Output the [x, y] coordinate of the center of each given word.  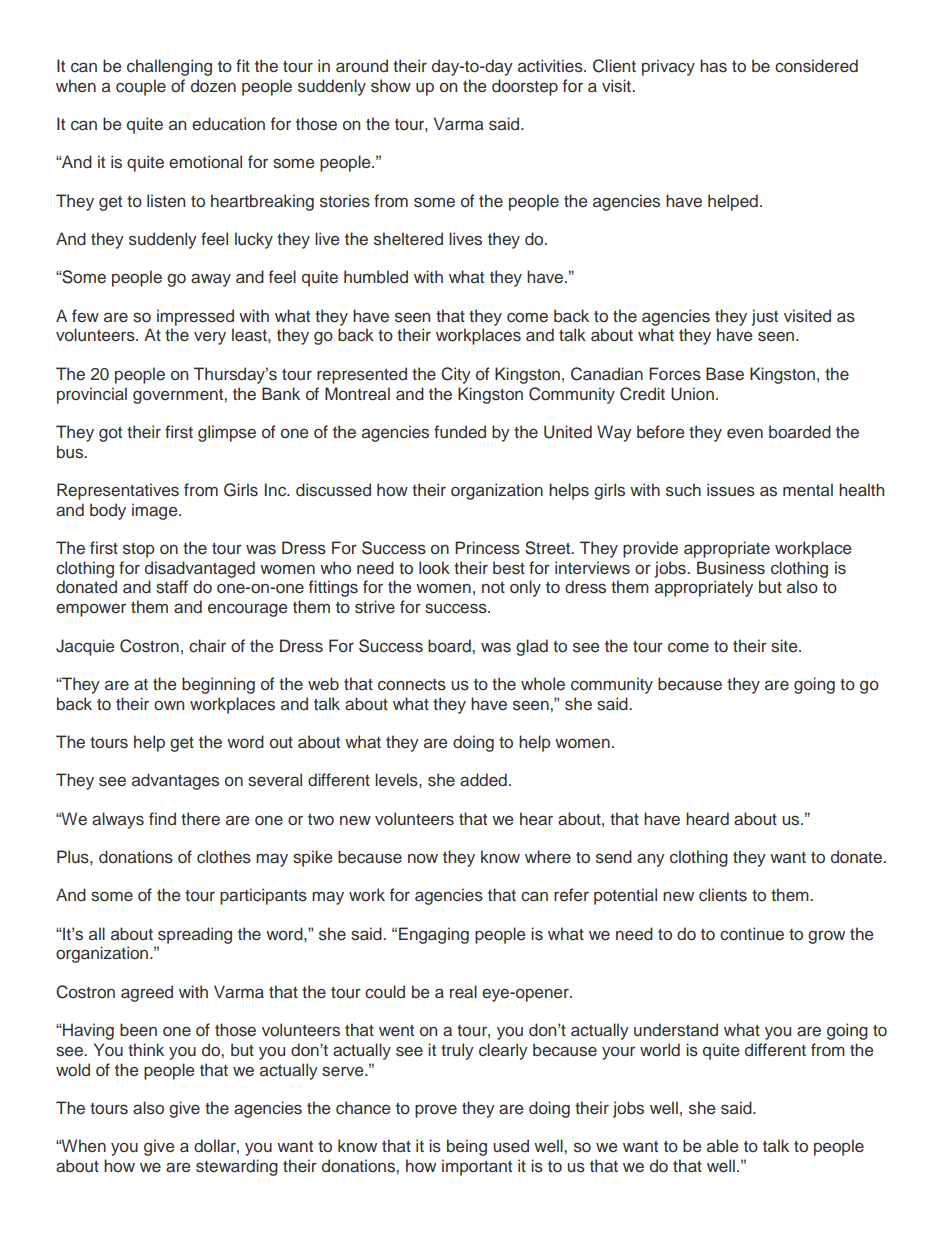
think [146, 1049]
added [483, 780]
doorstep [525, 87]
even [745, 433]
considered [816, 66]
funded [460, 432]
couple [141, 87]
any [651, 860]
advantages [175, 781]
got [110, 434]
